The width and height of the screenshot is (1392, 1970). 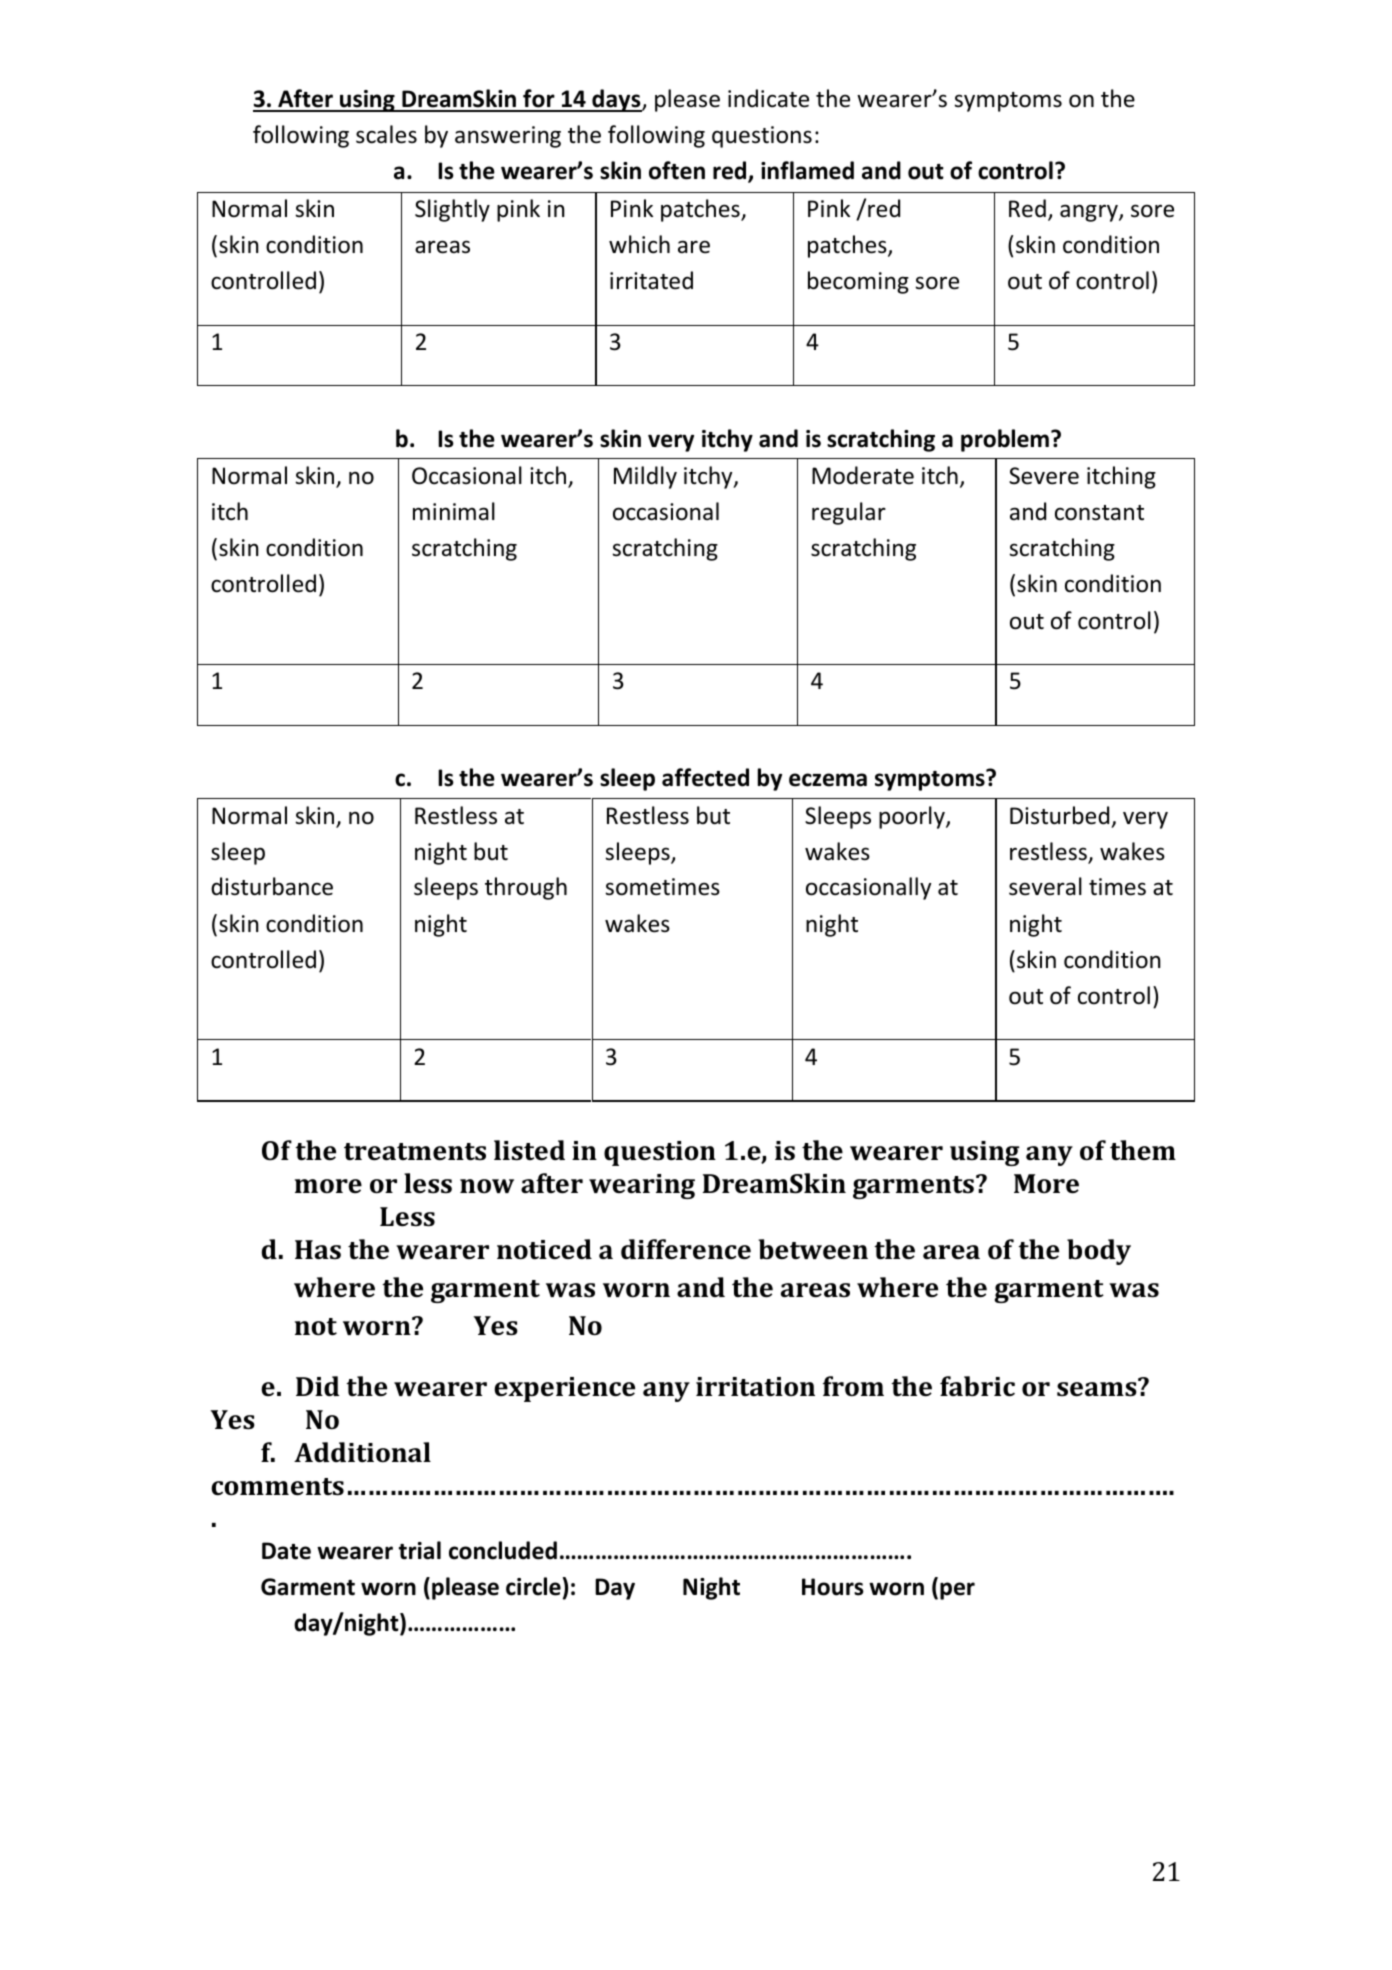 What do you see at coordinates (1099, 1252) in the screenshot?
I see `body` at bounding box center [1099, 1252].
